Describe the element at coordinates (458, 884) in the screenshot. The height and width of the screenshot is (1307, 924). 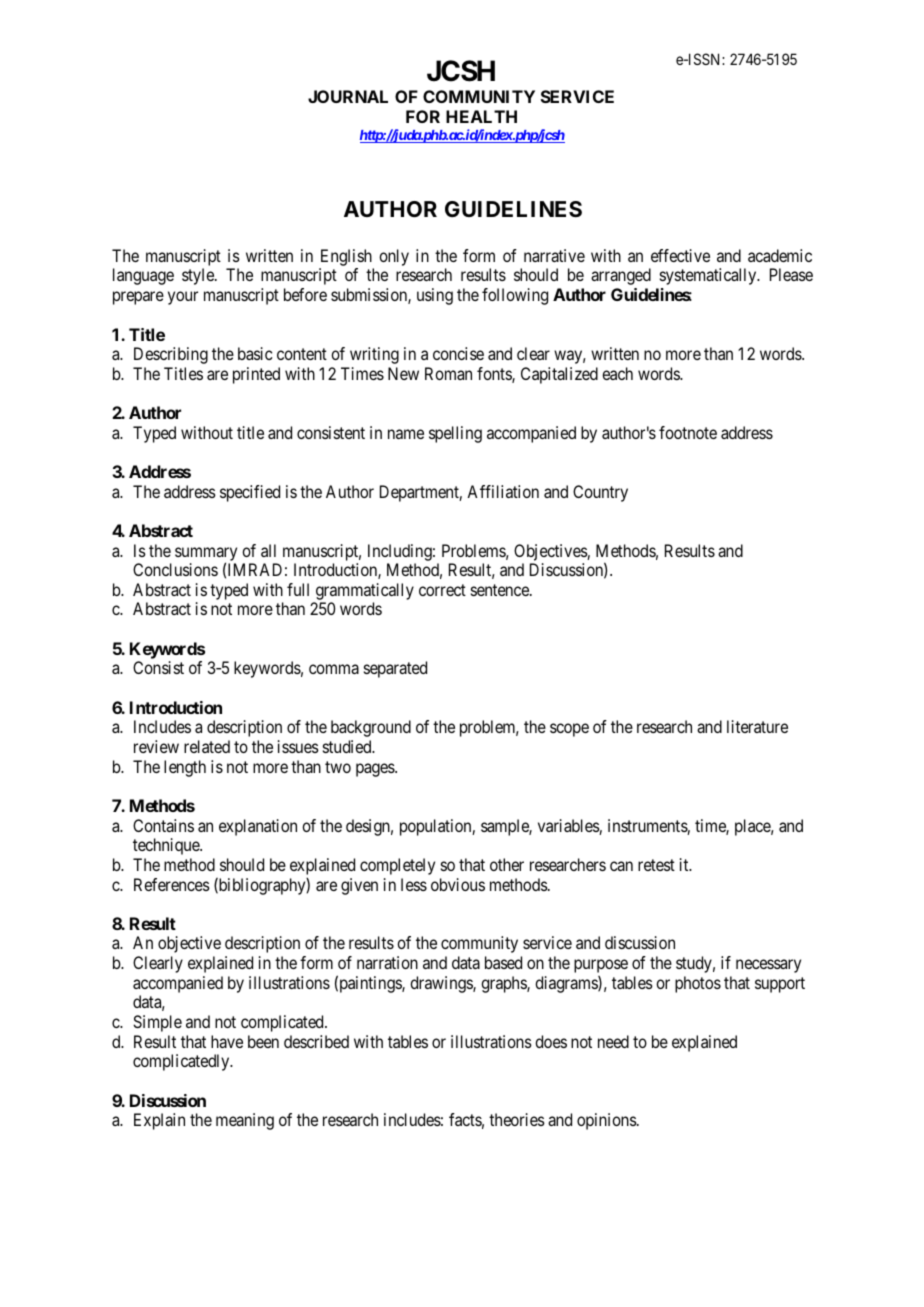
I see `obvious` at that location.
